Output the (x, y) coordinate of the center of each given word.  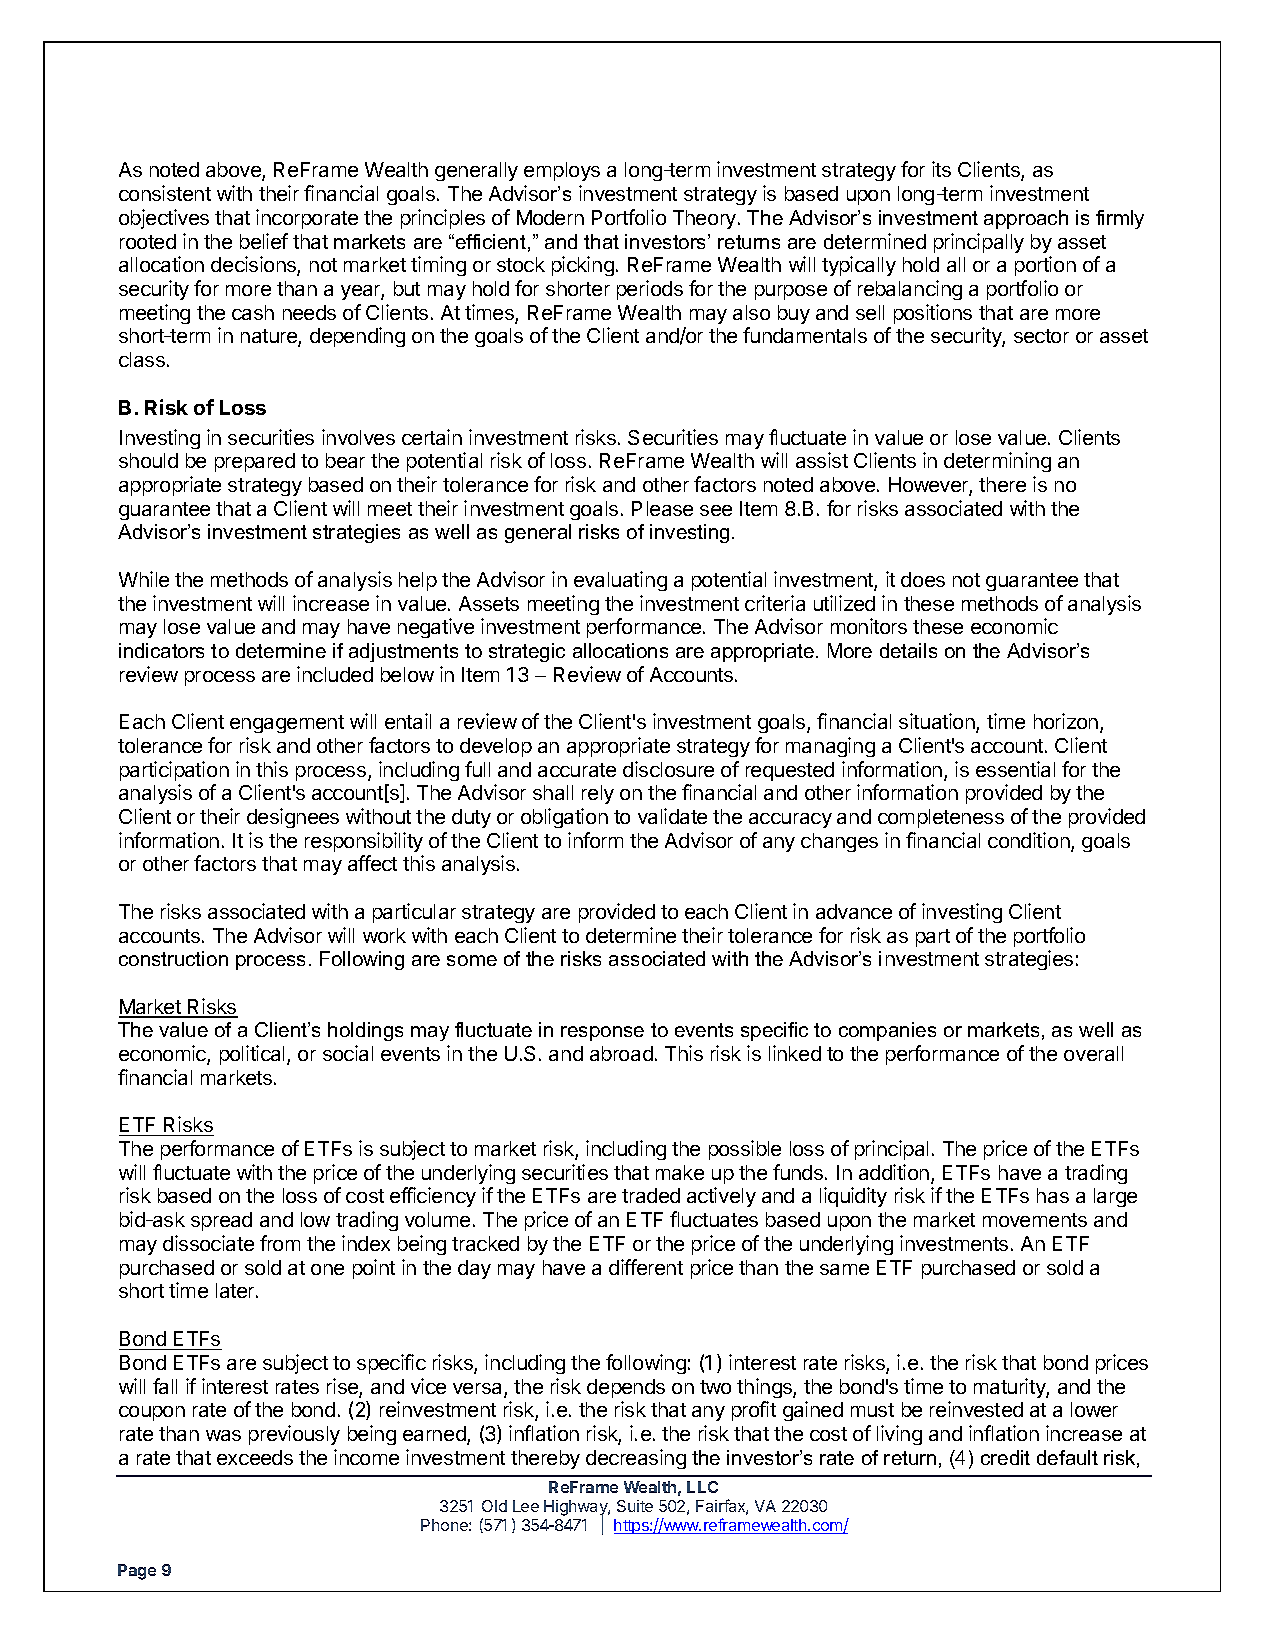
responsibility (364, 842)
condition (1030, 841)
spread (221, 1221)
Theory (704, 219)
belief (264, 241)
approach (1026, 219)
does (923, 579)
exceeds (255, 1457)
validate (672, 816)
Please (662, 508)
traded (651, 1195)
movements (1035, 1220)
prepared (255, 462)
